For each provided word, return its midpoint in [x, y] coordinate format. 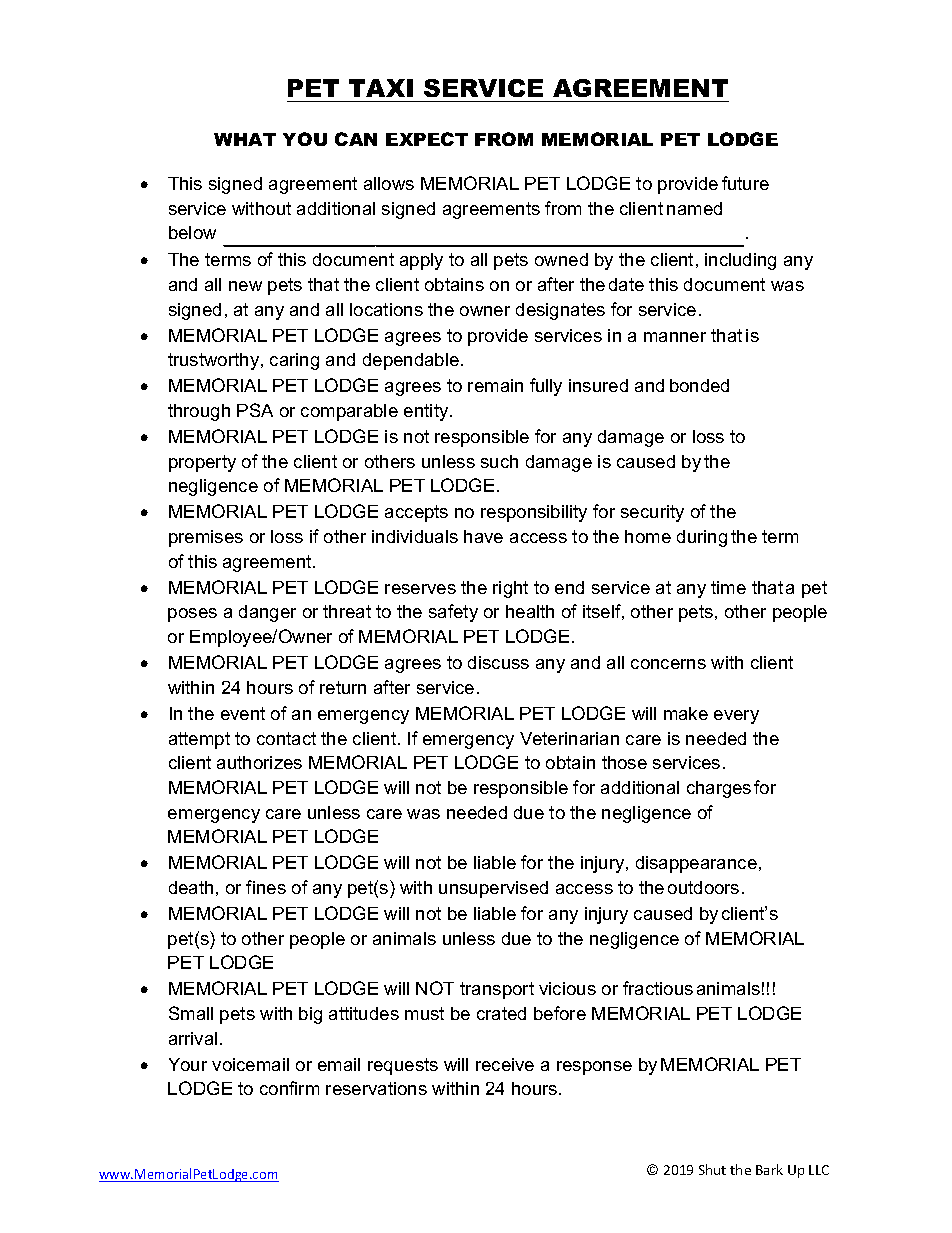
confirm [289, 1088]
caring [294, 361]
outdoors [703, 887]
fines [266, 887]
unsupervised [493, 889]
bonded [699, 385]
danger [267, 613]
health [530, 611]
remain [495, 385]
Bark [769, 1169]
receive [505, 1064]
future [745, 183]
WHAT [245, 139]
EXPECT [427, 139]
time [728, 587]
